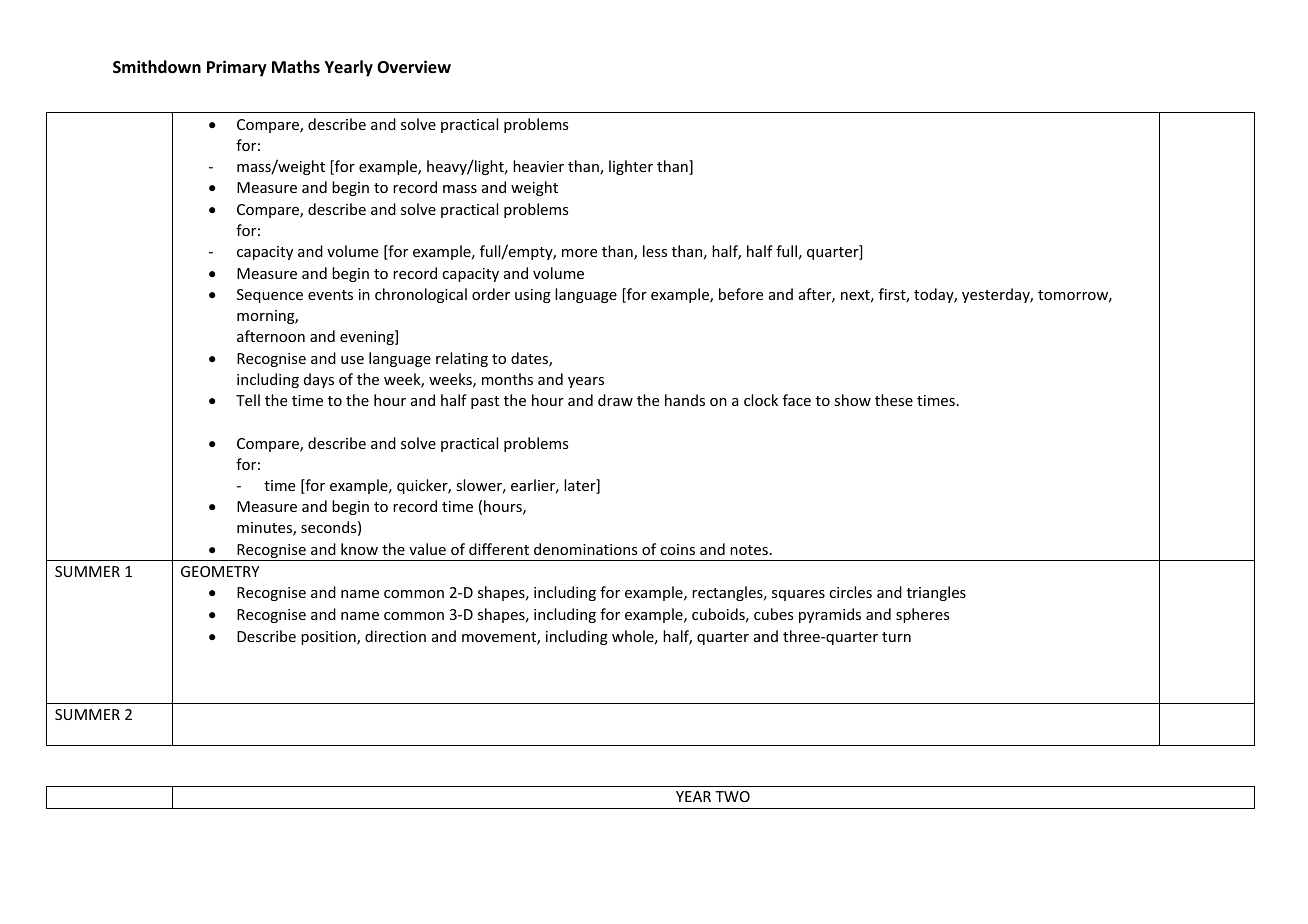 The height and width of the screenshot is (924, 1308). Describe the element at coordinates (248, 400) in the screenshot. I see `Tell` at that location.
